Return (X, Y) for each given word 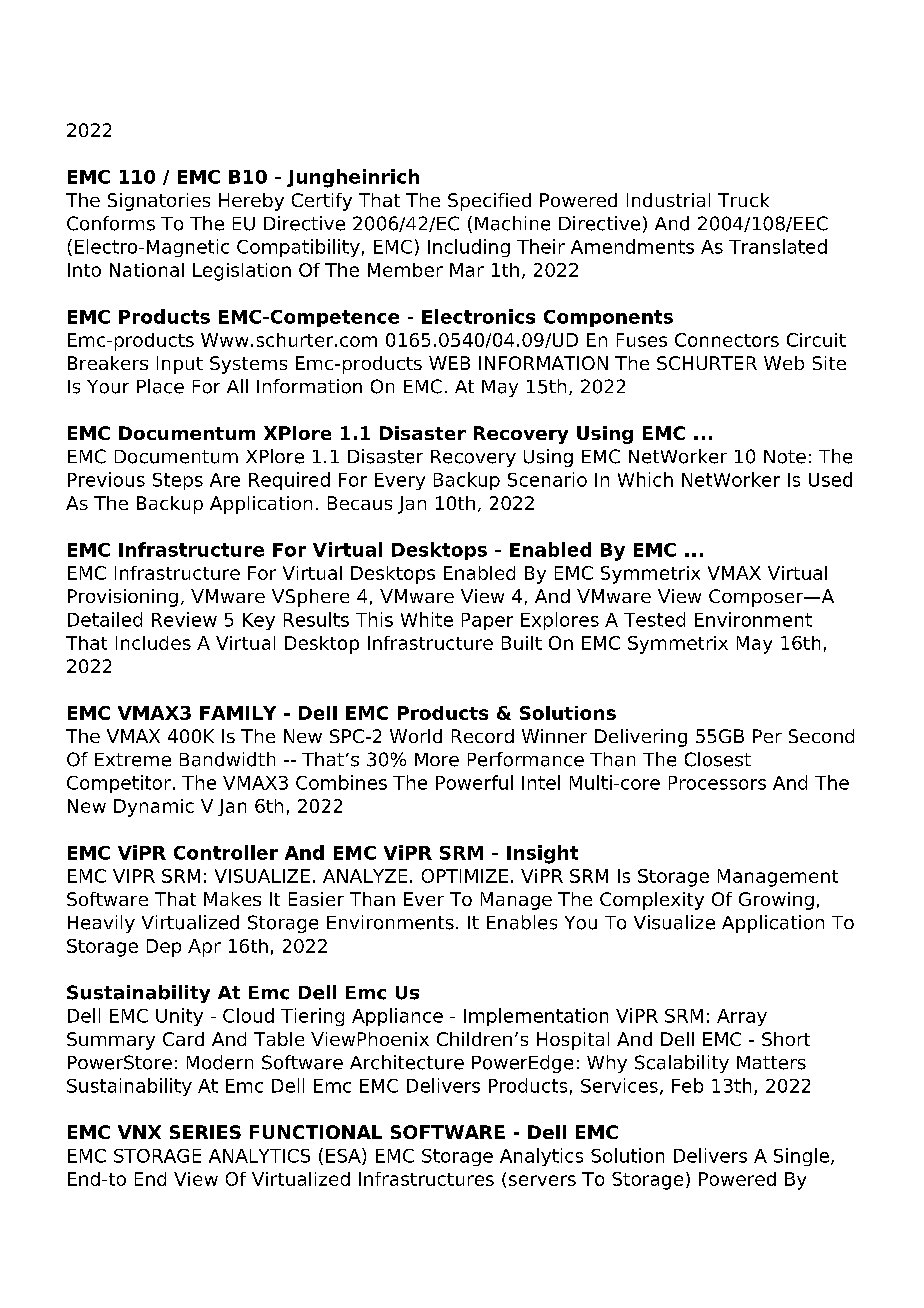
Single (801, 1157)
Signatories (159, 202)
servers (542, 1180)
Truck (743, 200)
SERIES (205, 1132)
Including (469, 248)
